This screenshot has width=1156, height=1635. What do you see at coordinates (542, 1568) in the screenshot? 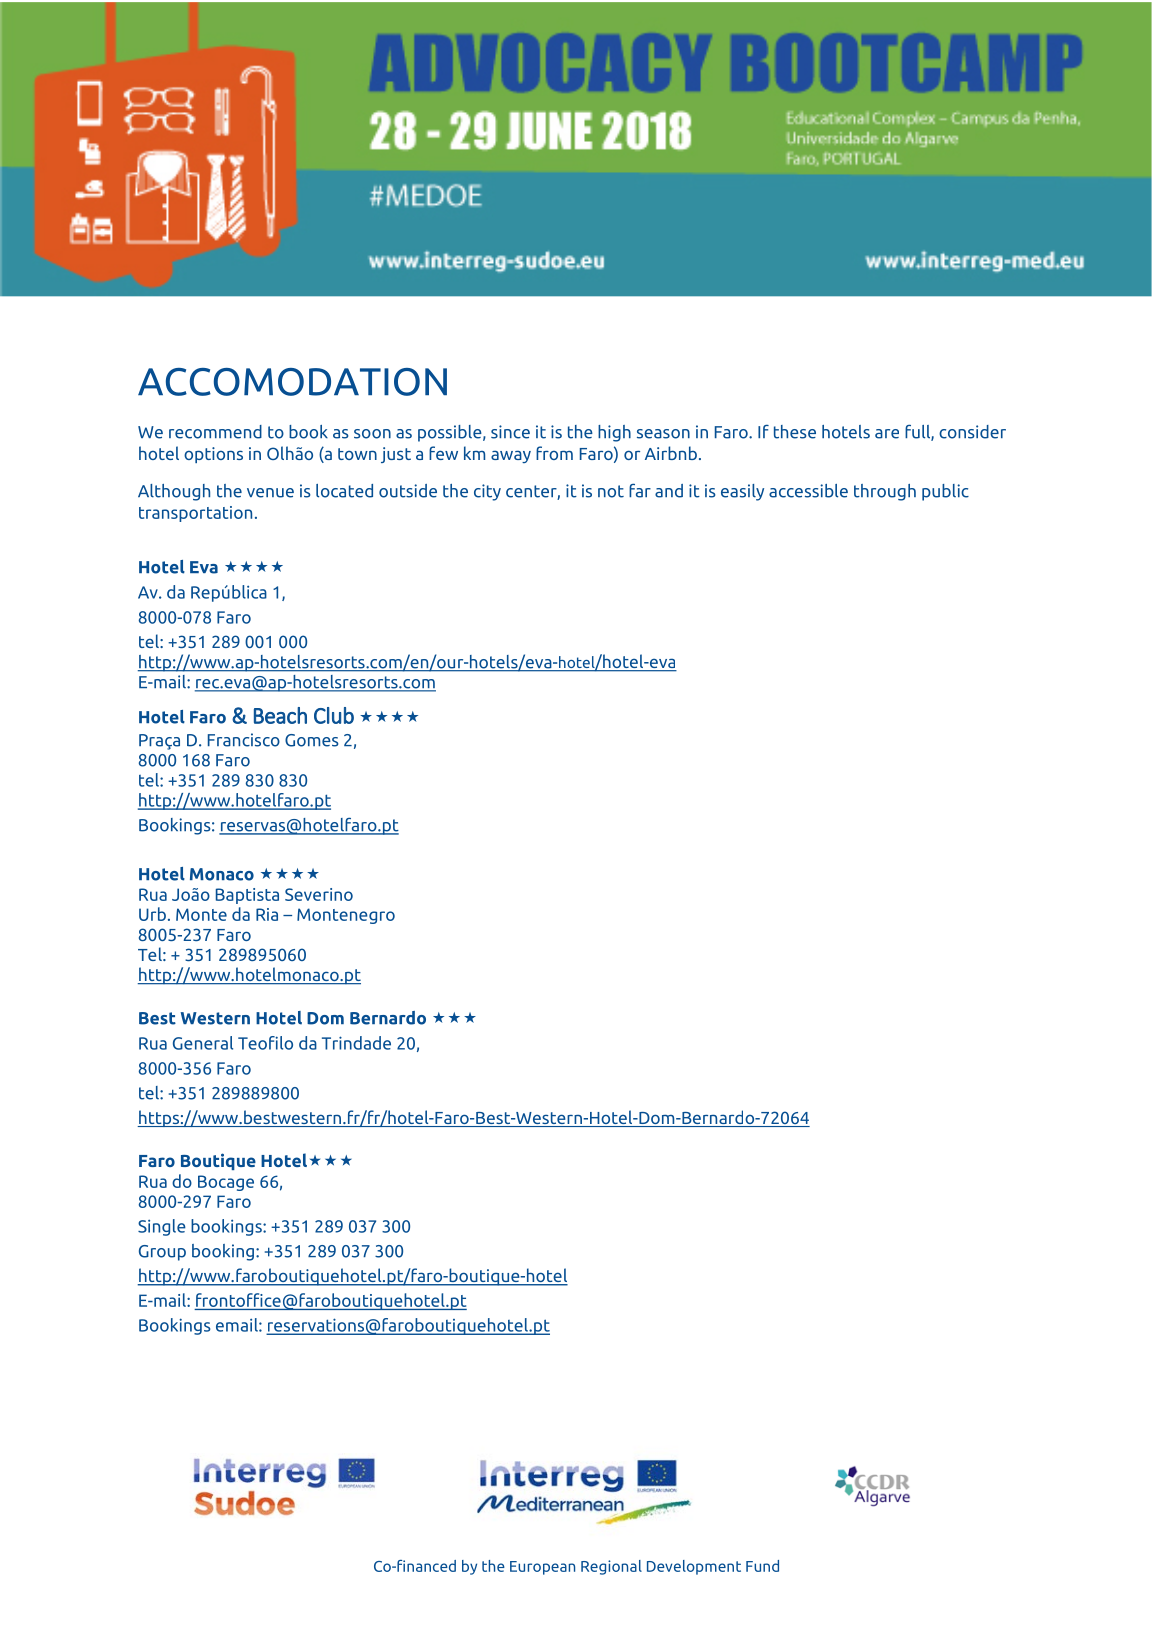
I see `European` at bounding box center [542, 1568].
